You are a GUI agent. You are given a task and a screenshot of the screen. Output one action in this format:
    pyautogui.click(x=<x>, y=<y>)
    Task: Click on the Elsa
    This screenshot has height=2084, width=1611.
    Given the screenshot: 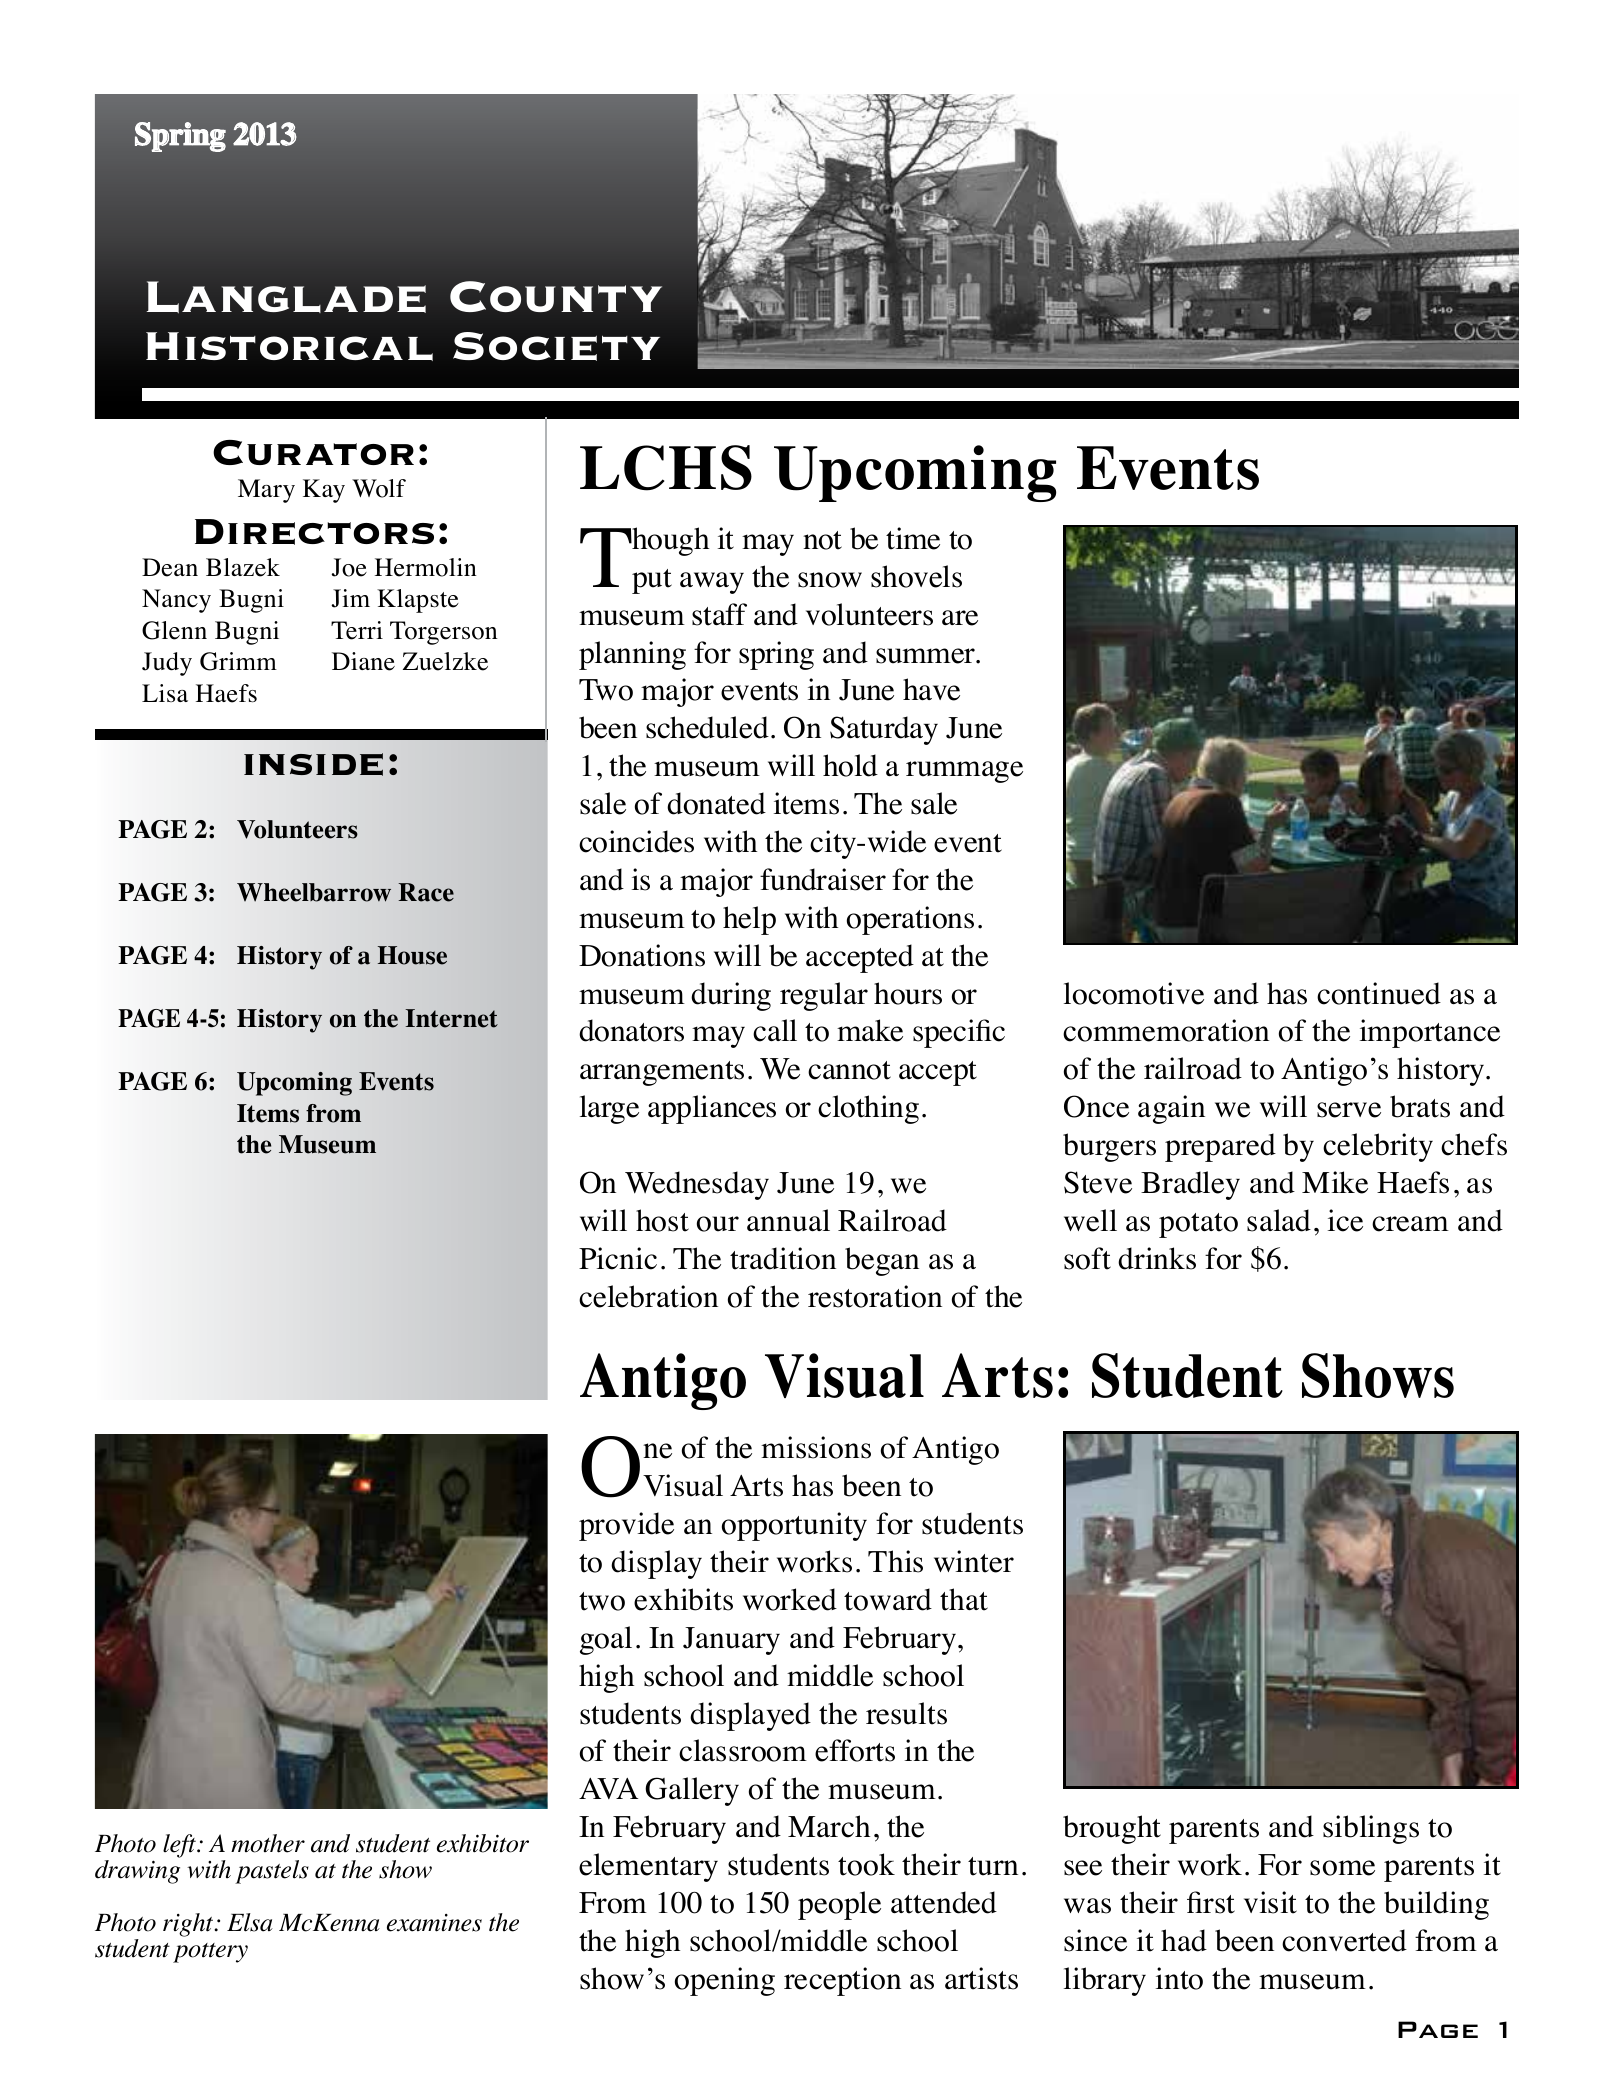 What is the action you would take?
    pyautogui.click(x=250, y=1922)
